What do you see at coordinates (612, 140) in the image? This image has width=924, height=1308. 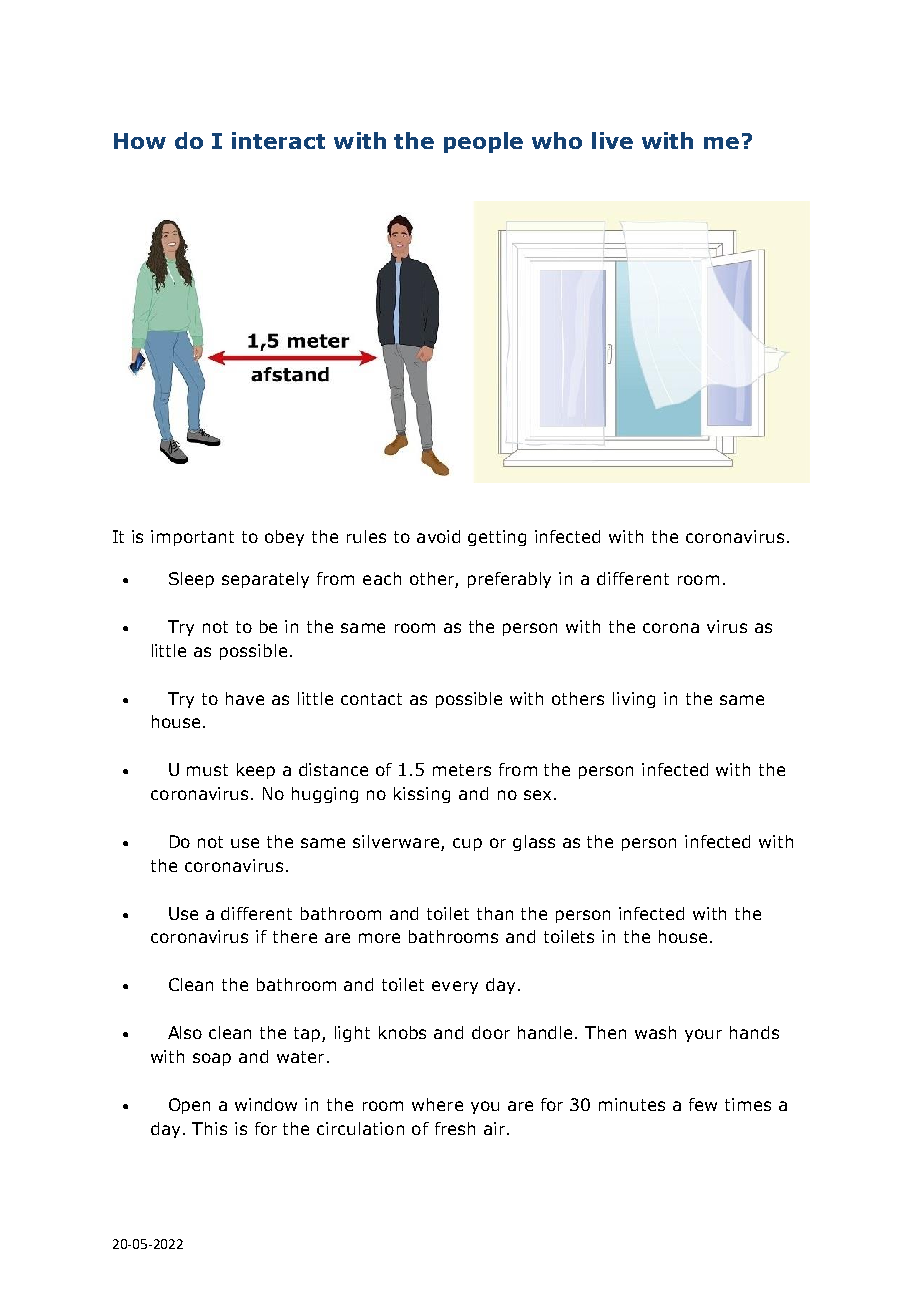 I see `live` at bounding box center [612, 140].
